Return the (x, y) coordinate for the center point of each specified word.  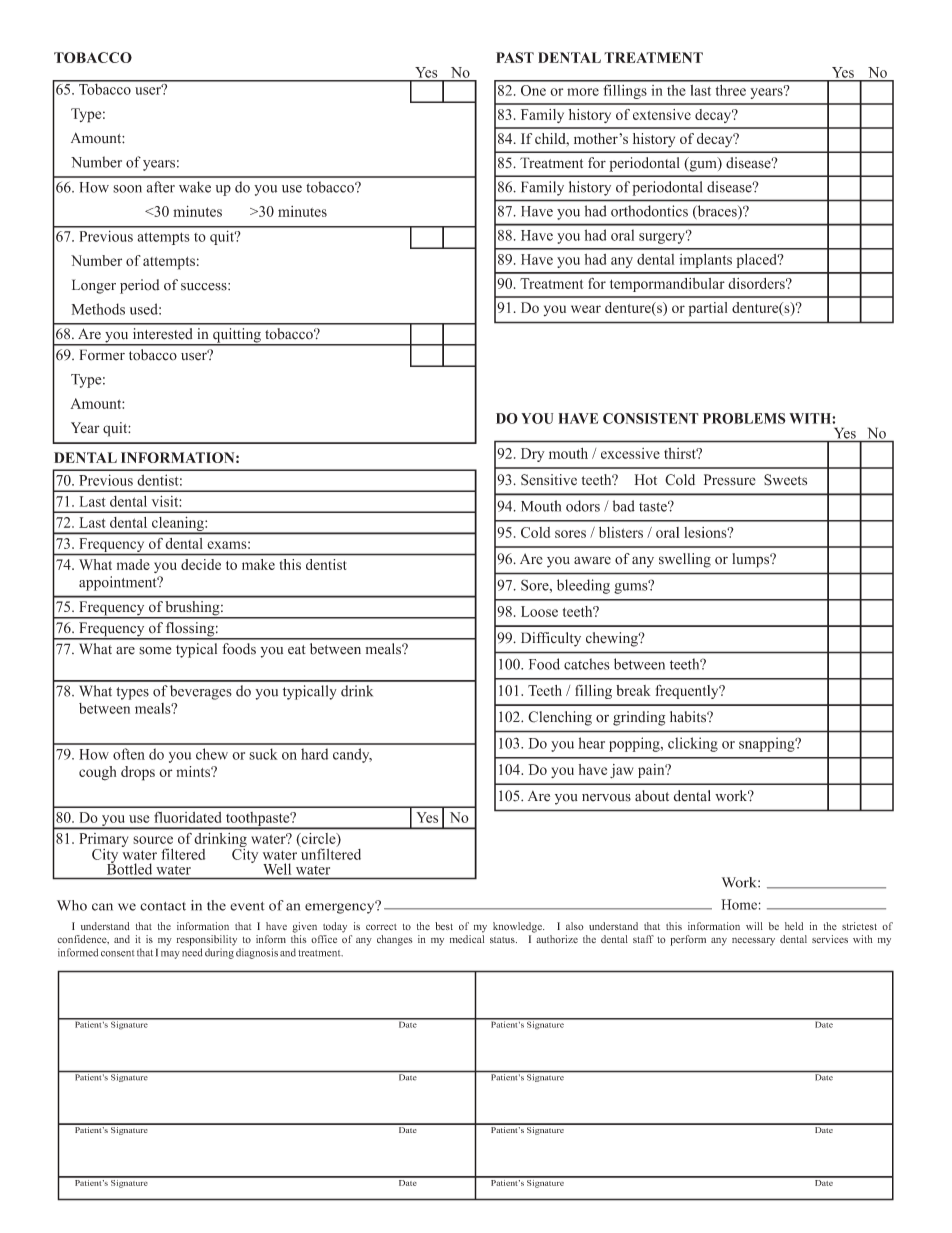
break (633, 690)
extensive (662, 114)
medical (467, 939)
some (155, 651)
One (533, 90)
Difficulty (551, 639)
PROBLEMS (744, 418)
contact (163, 906)
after (161, 187)
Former (102, 355)
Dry (533, 455)
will (754, 926)
